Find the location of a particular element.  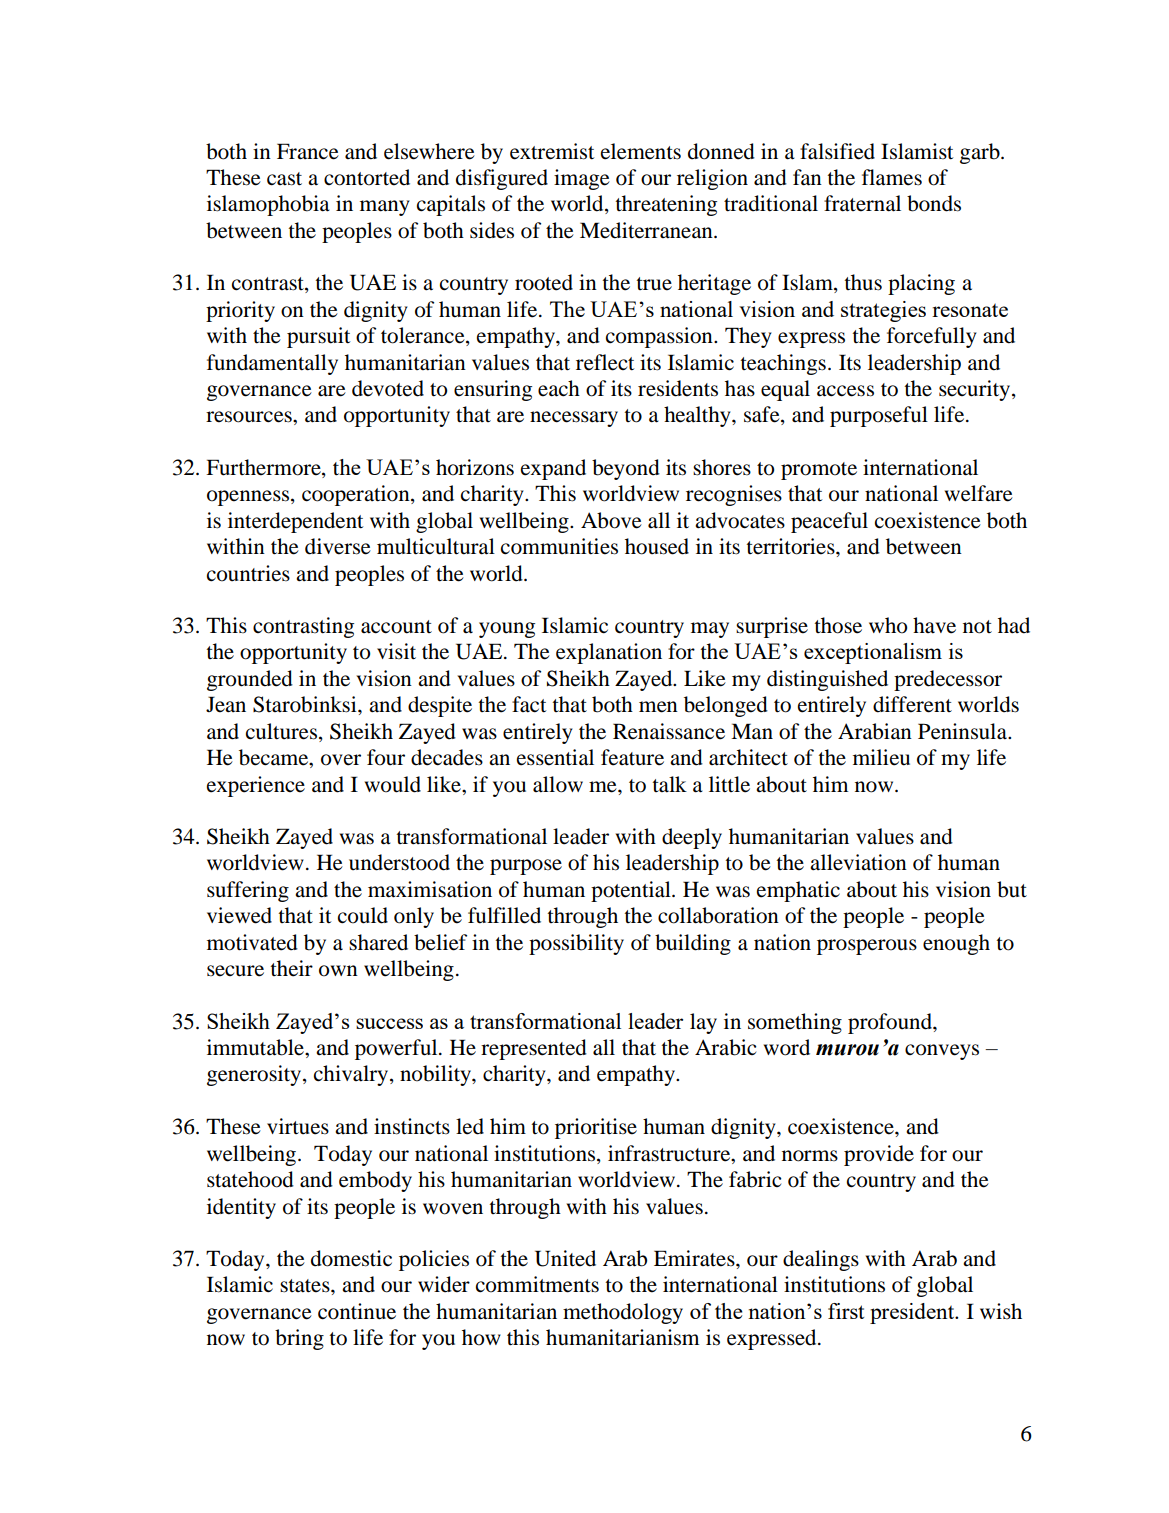

bonds is located at coordinates (934, 203).
